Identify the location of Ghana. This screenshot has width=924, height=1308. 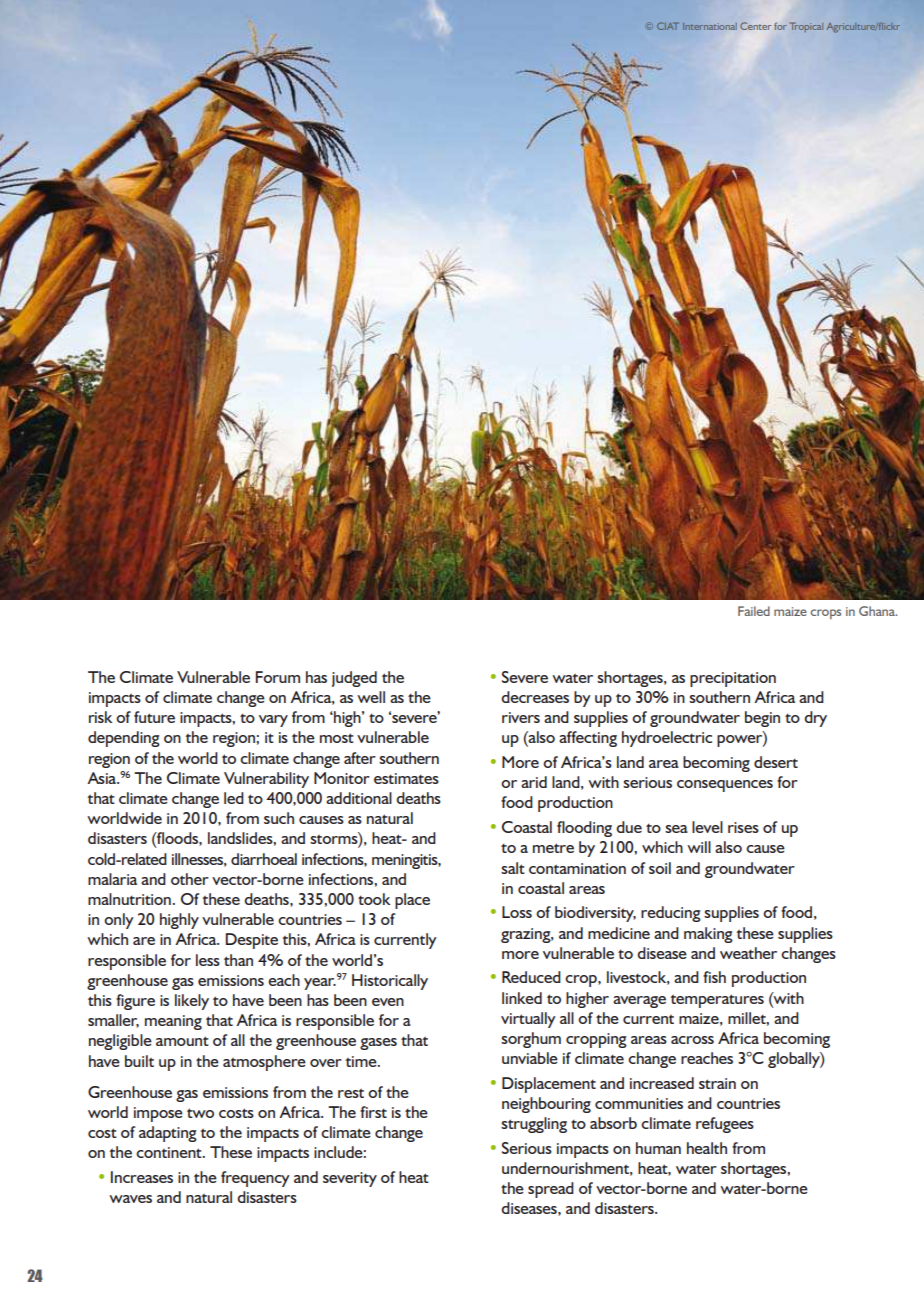
(878, 611).
